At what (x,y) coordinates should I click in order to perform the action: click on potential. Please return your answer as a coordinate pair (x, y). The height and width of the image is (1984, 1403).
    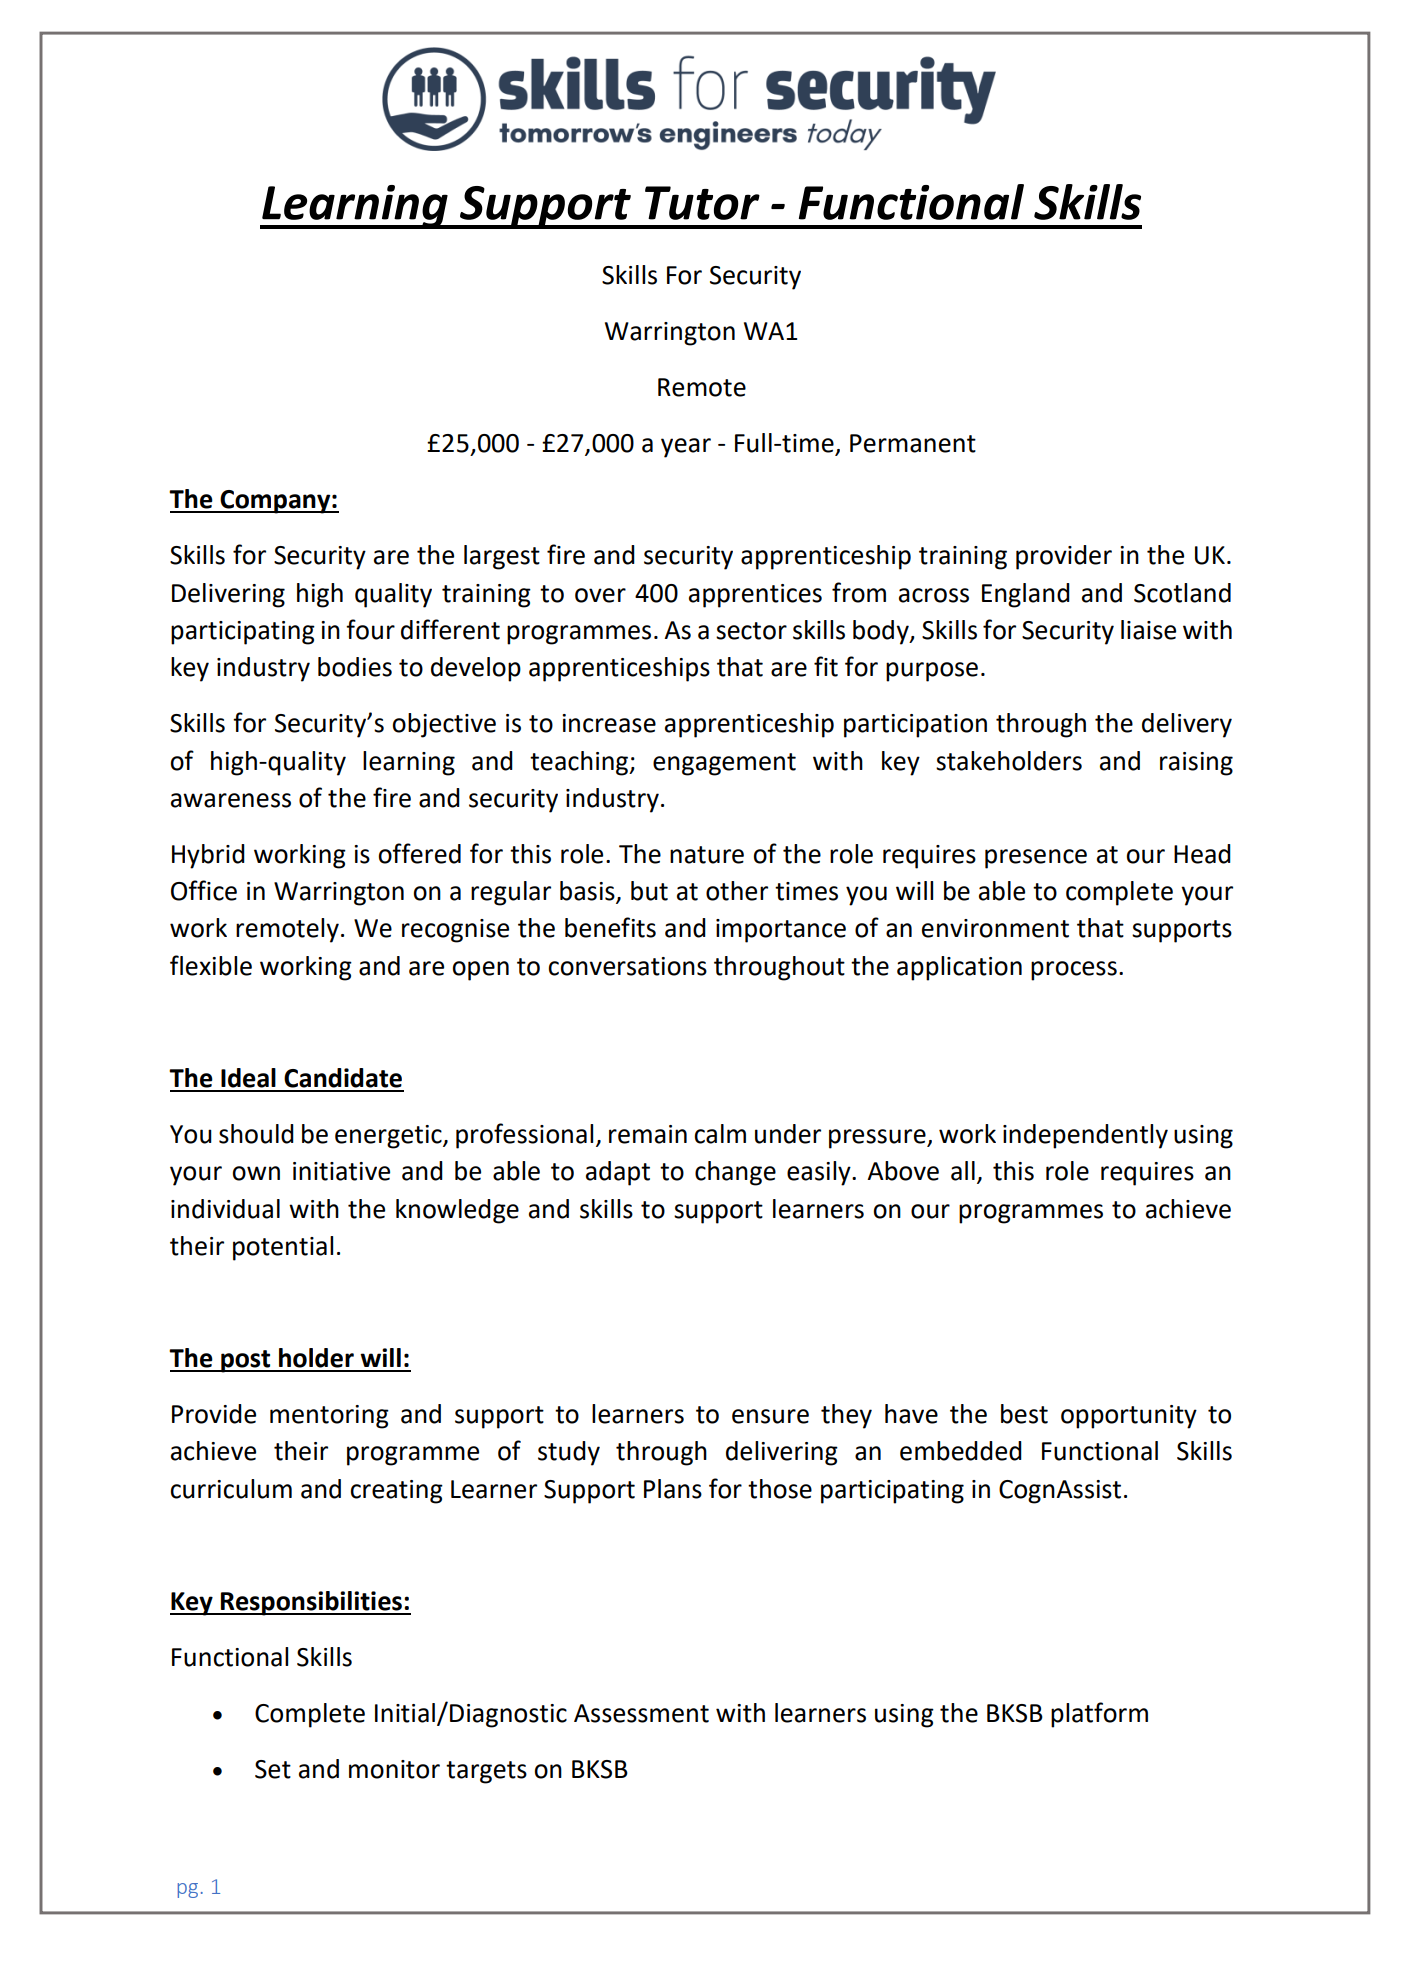
    Looking at the image, I should click on (283, 1248).
